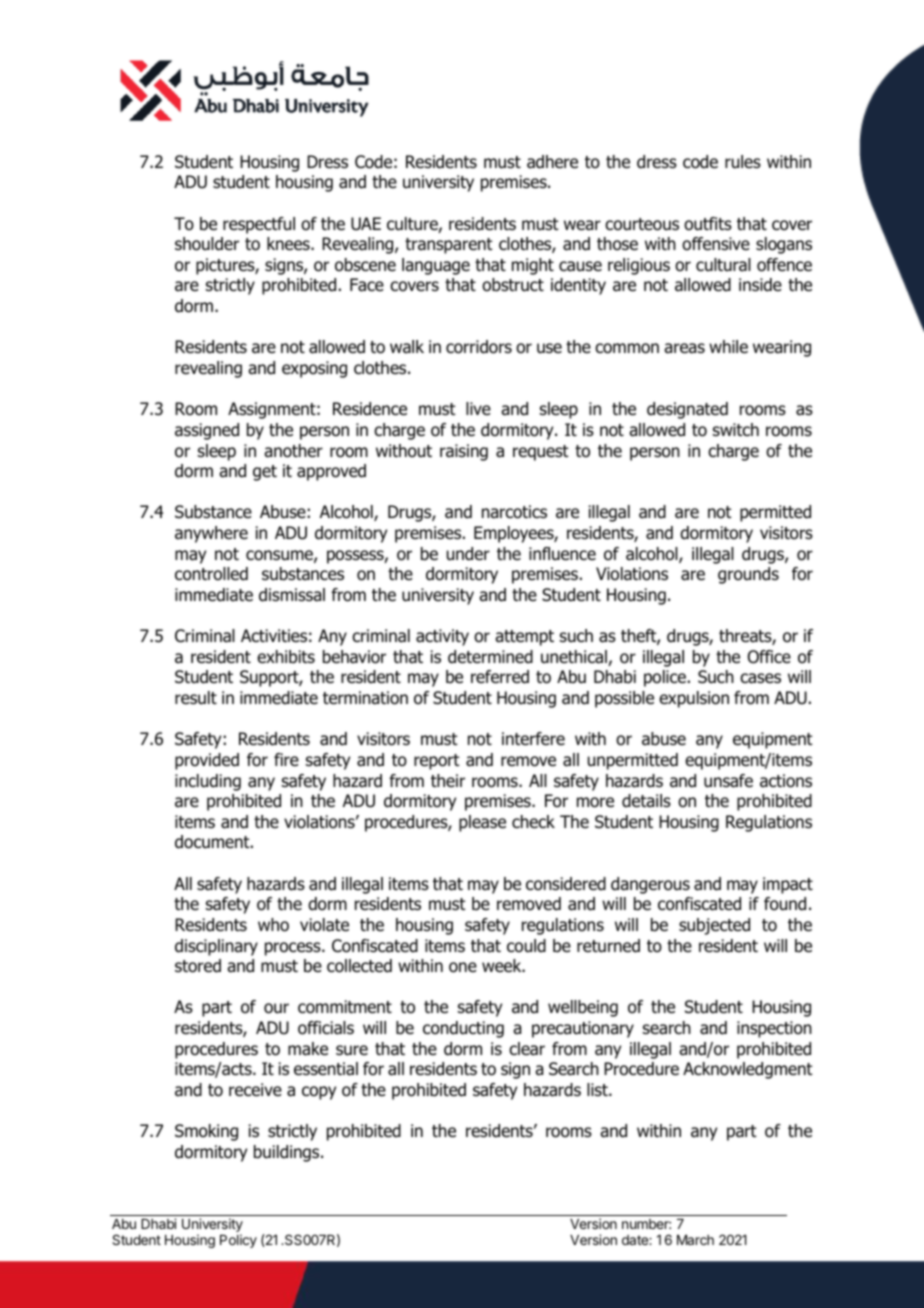 Image resolution: width=924 pixels, height=1308 pixels. I want to click on Policy, so click(238, 1241).
